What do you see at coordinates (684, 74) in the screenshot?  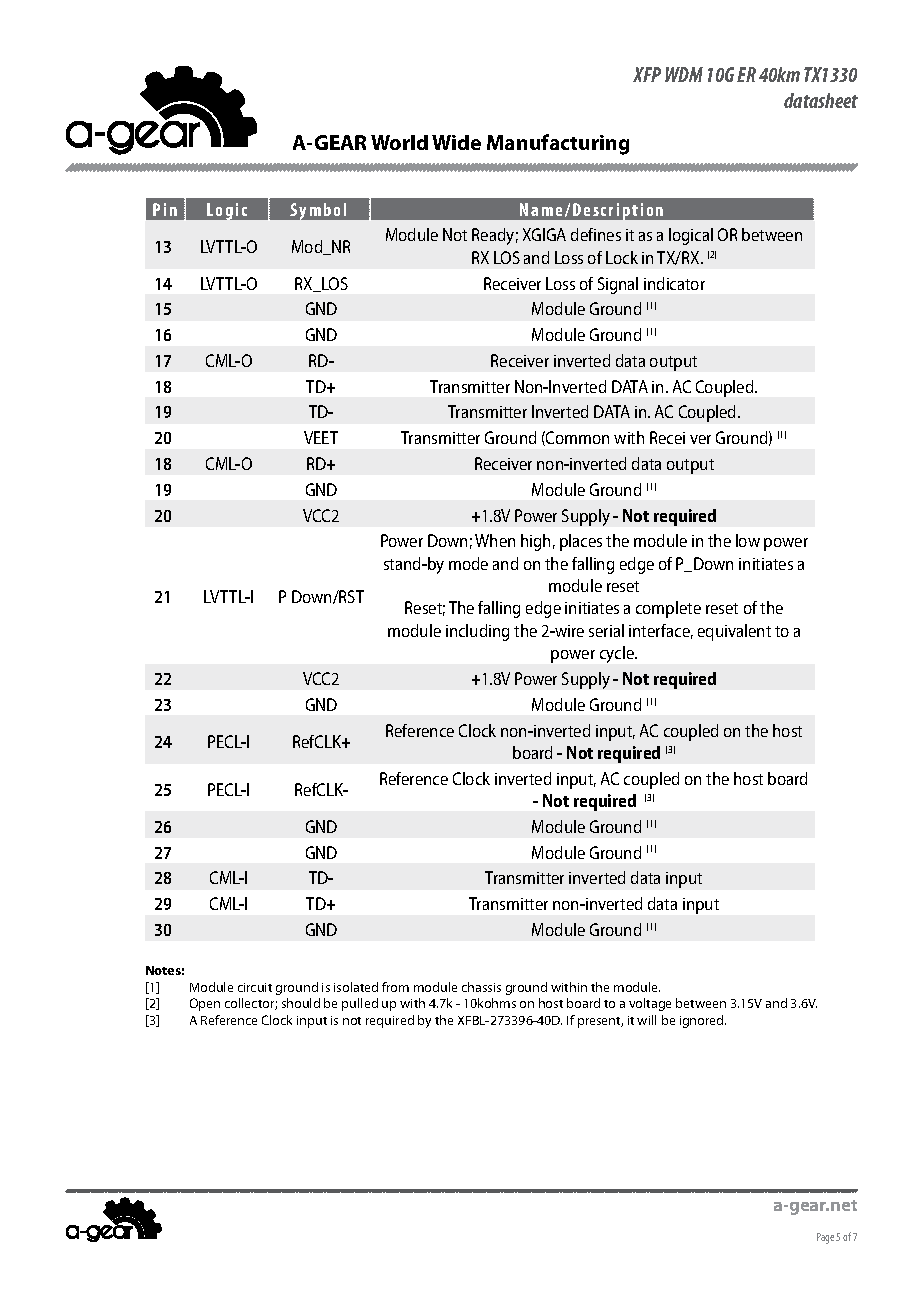 I see `WDM` at bounding box center [684, 74].
